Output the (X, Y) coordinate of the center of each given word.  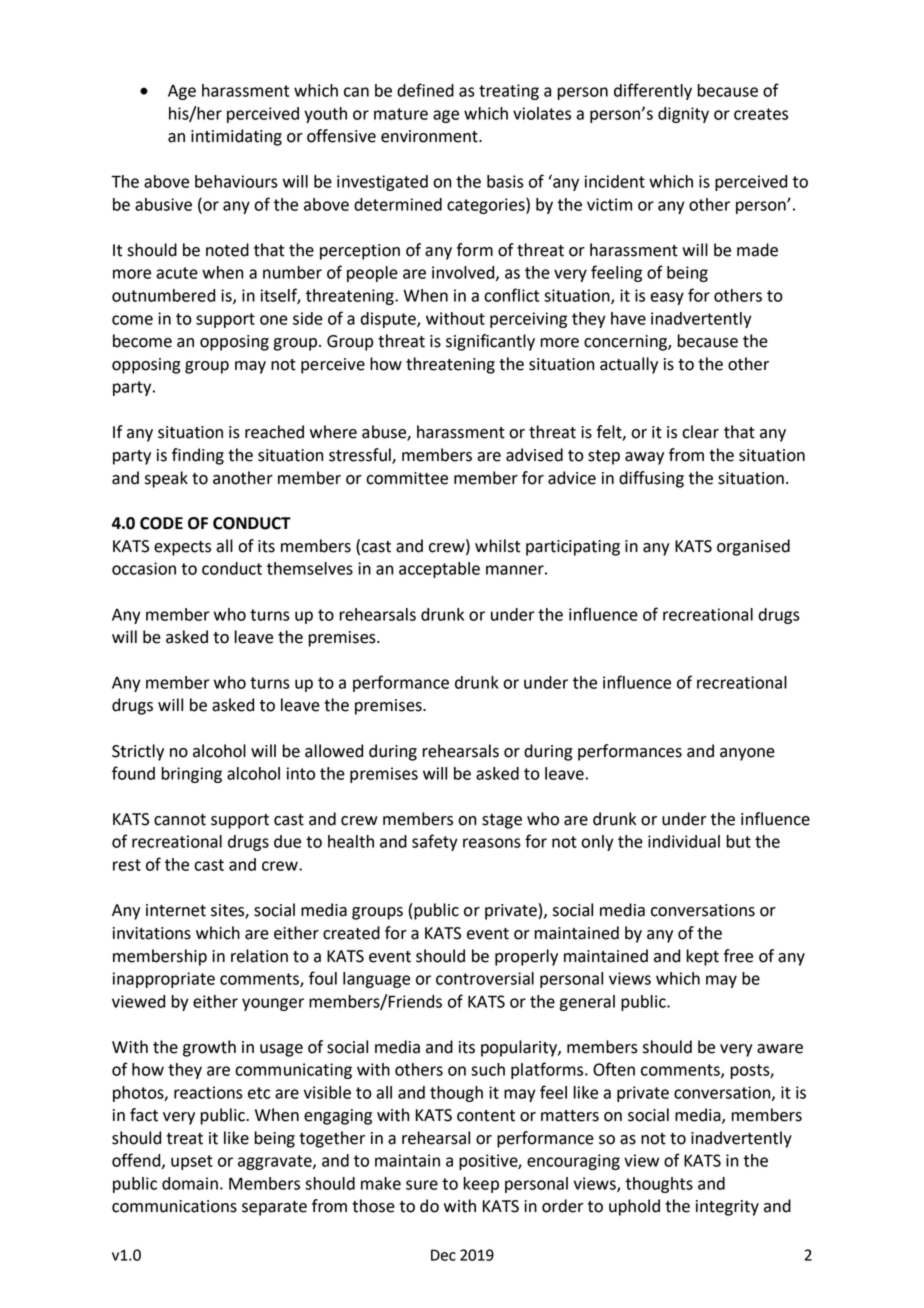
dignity (683, 115)
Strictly (138, 752)
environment (430, 136)
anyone (747, 754)
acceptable (439, 570)
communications (174, 1206)
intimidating (236, 137)
